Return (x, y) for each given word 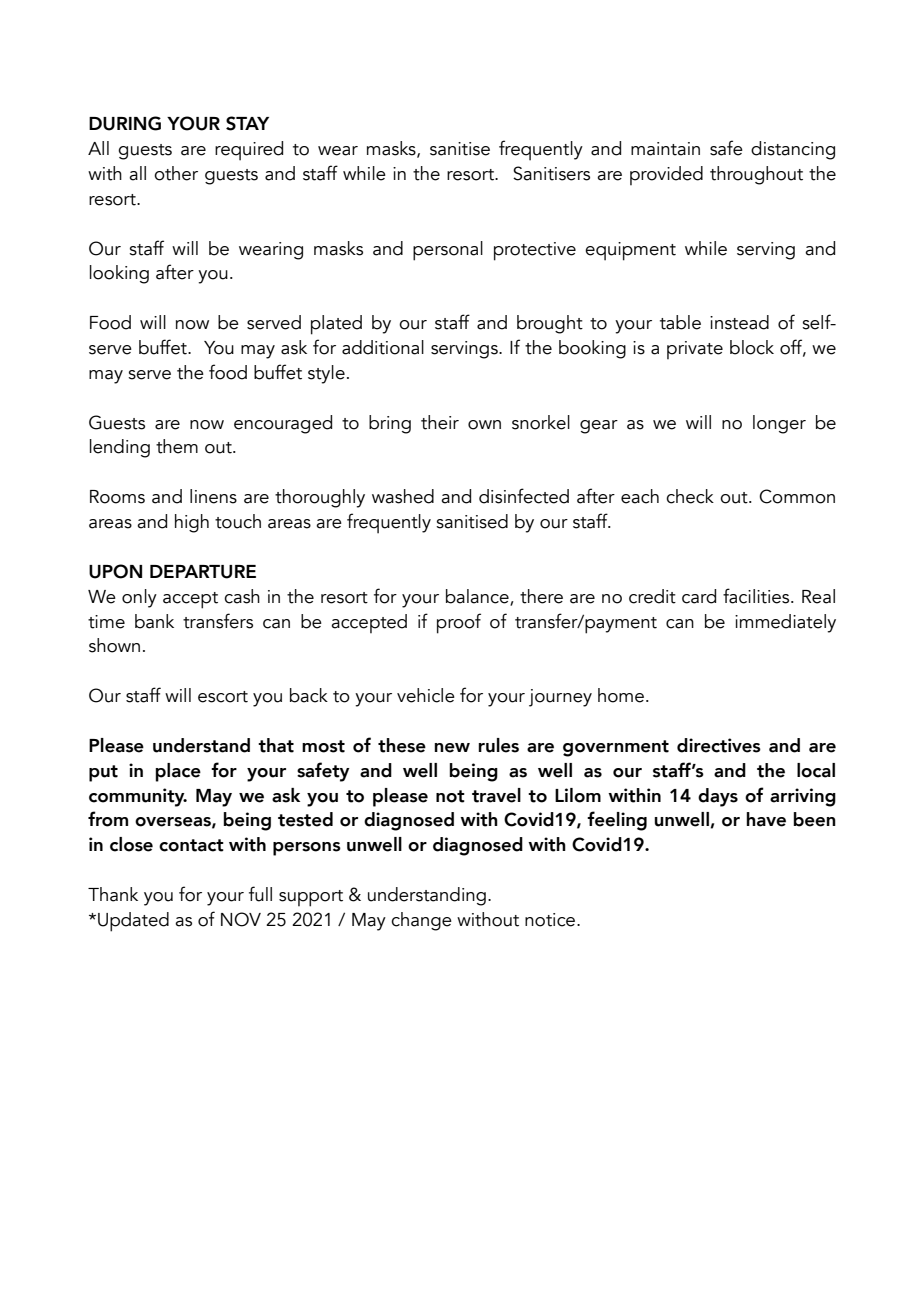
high (192, 523)
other (176, 173)
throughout (756, 175)
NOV (241, 919)
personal (448, 251)
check (690, 496)
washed (403, 496)
